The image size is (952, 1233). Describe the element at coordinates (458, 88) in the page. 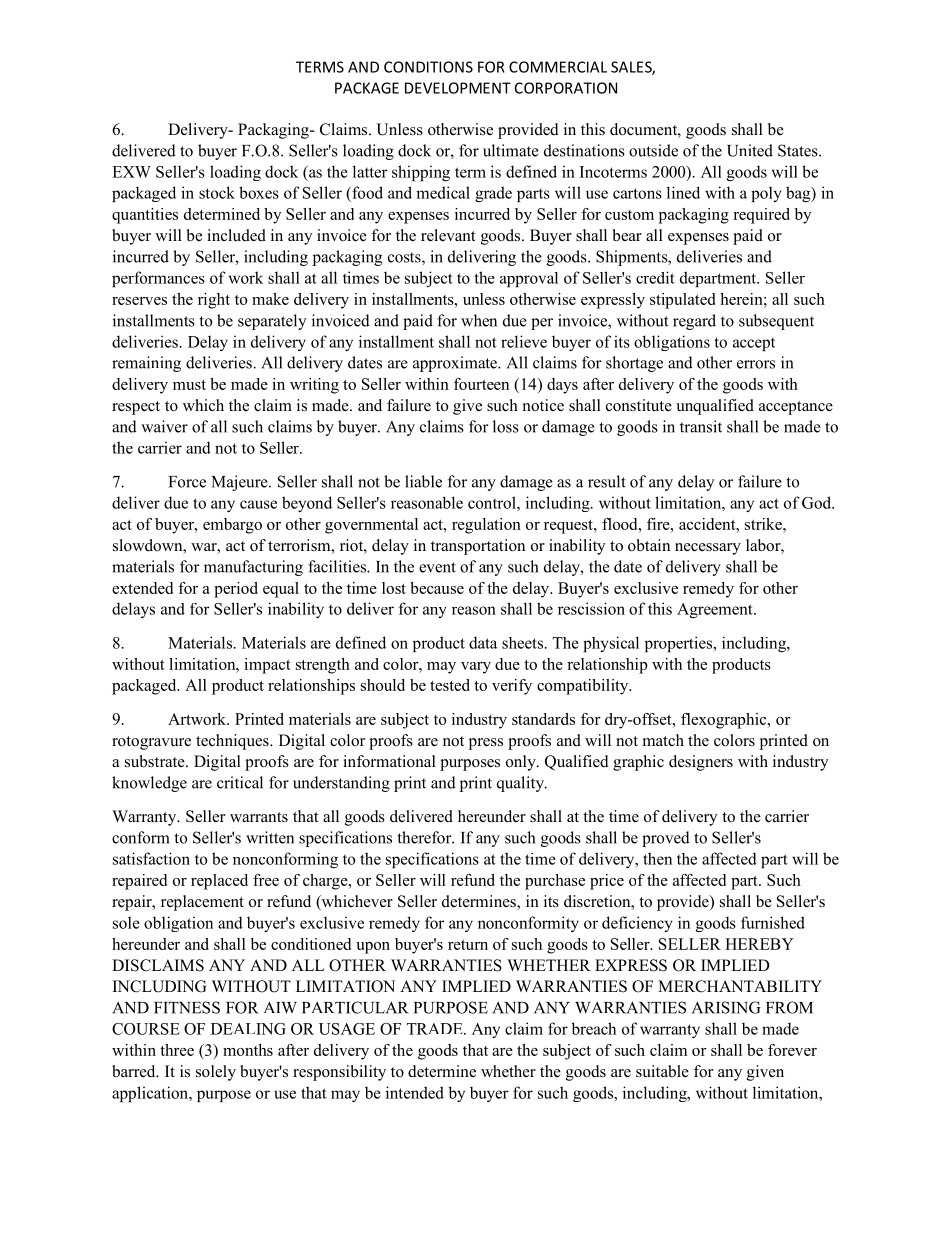

I see `DEVELOPMENT` at that location.
